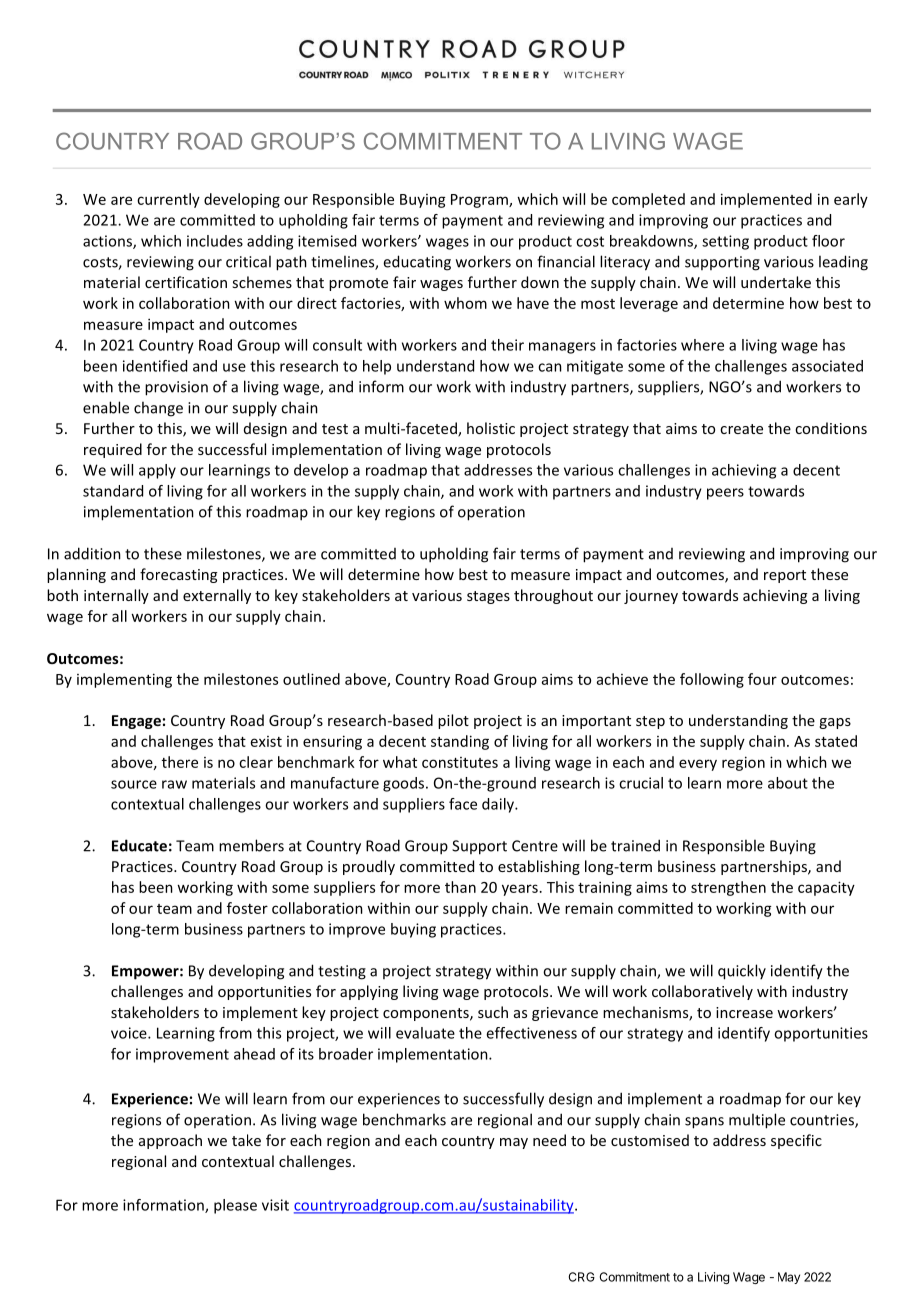 The image size is (924, 1307). I want to click on currently, so click(168, 200).
